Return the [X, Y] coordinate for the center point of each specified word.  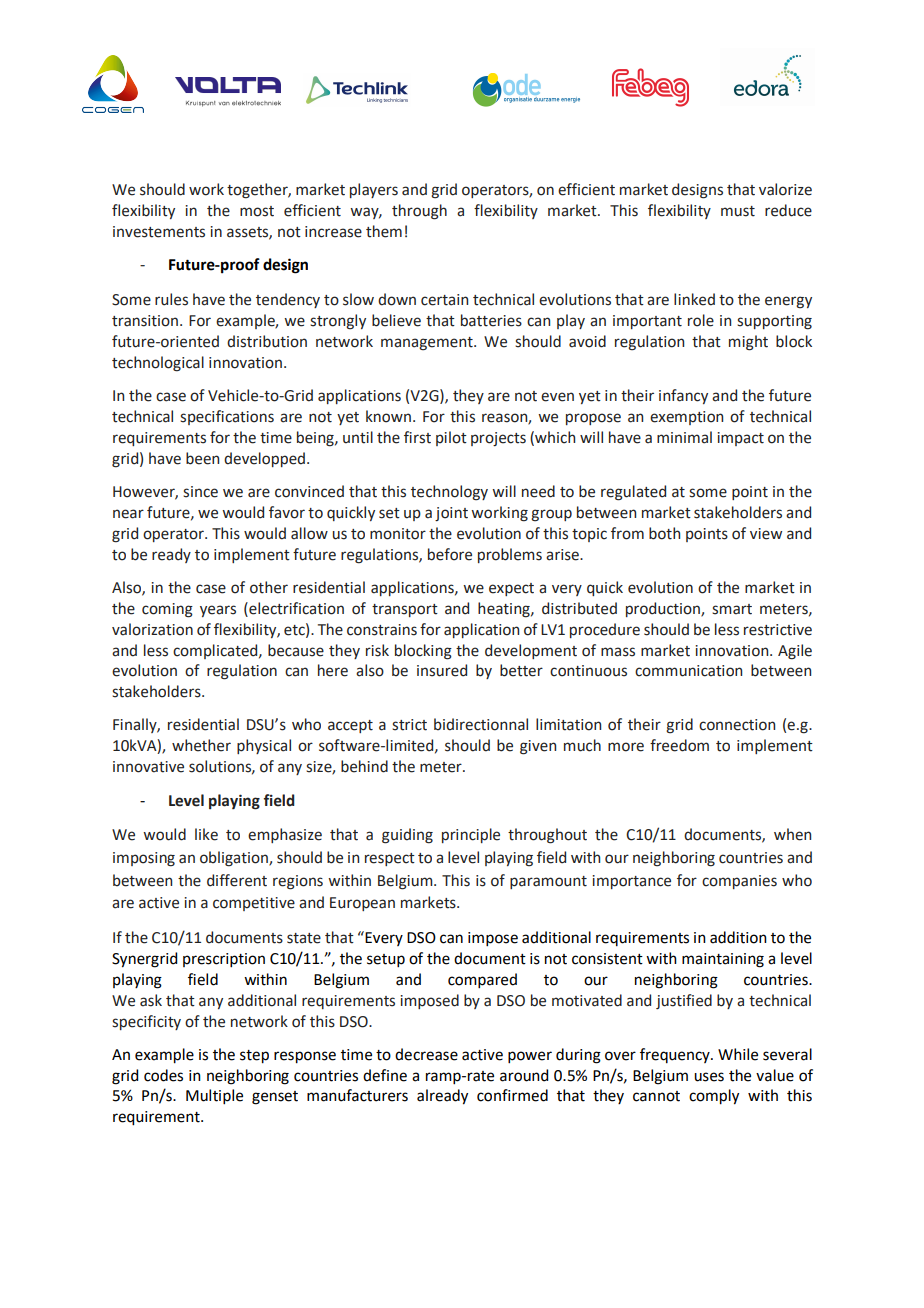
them [384, 231]
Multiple [214, 1096]
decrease [426, 1054]
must [738, 211]
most [257, 211]
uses [709, 1077]
